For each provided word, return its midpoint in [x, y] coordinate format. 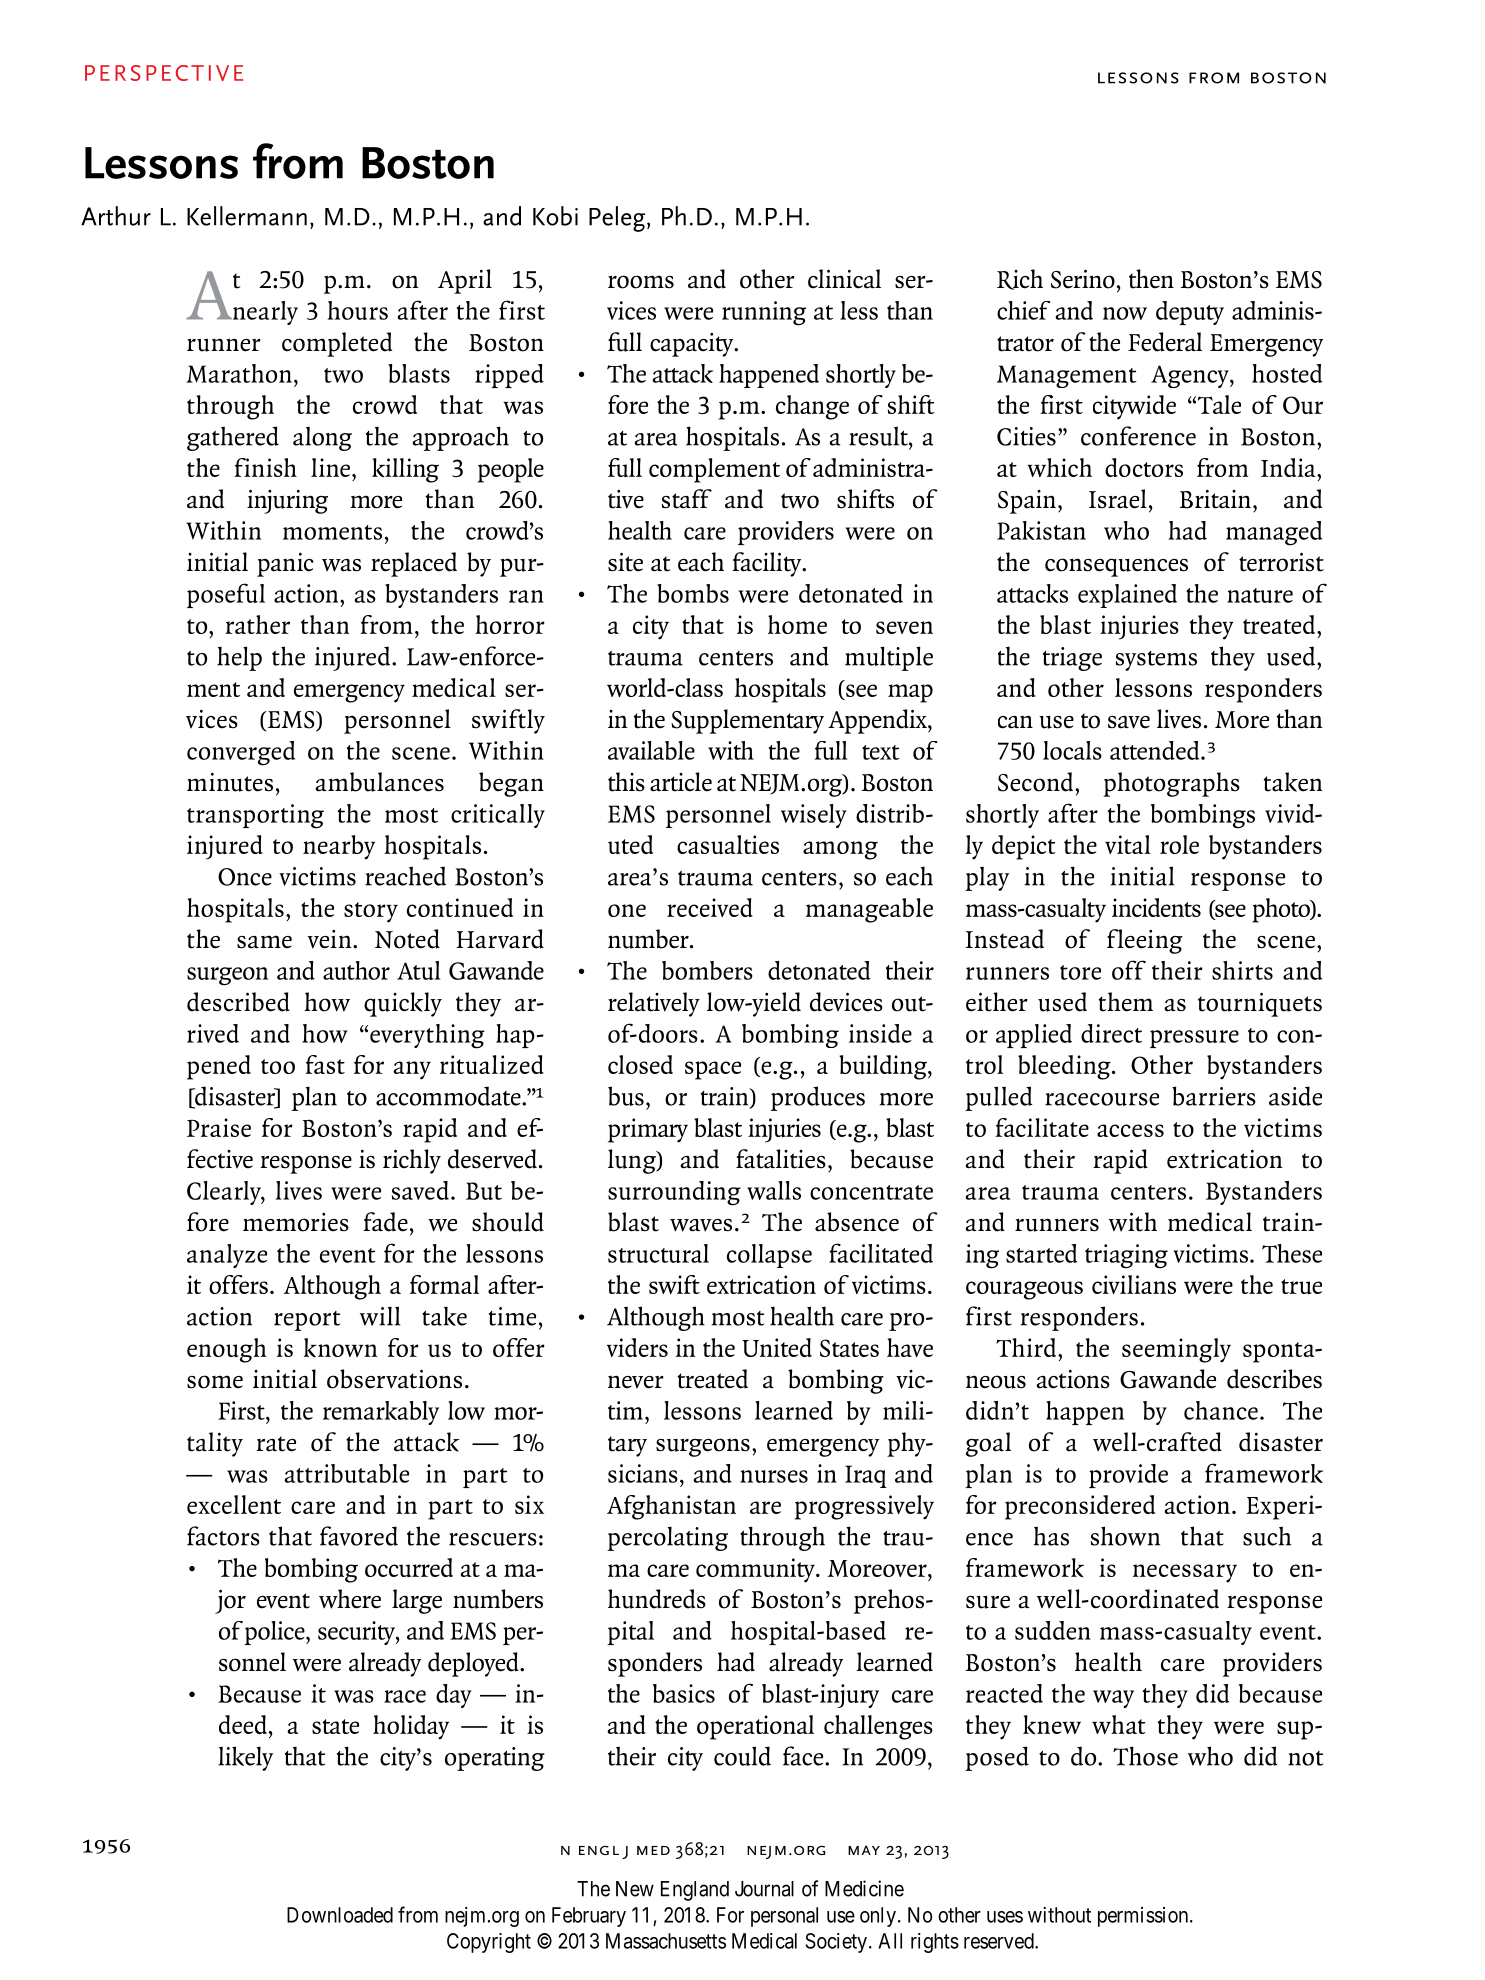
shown [1125, 1536]
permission [1144, 1917]
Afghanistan [671, 1507]
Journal [764, 1889]
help [239, 658]
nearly [264, 313]
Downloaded [340, 1915]
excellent [234, 1504]
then [1151, 279]
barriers [1214, 1096]
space [713, 1070]
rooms [641, 282]
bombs [693, 593]
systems [1156, 661]
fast [325, 1064]
